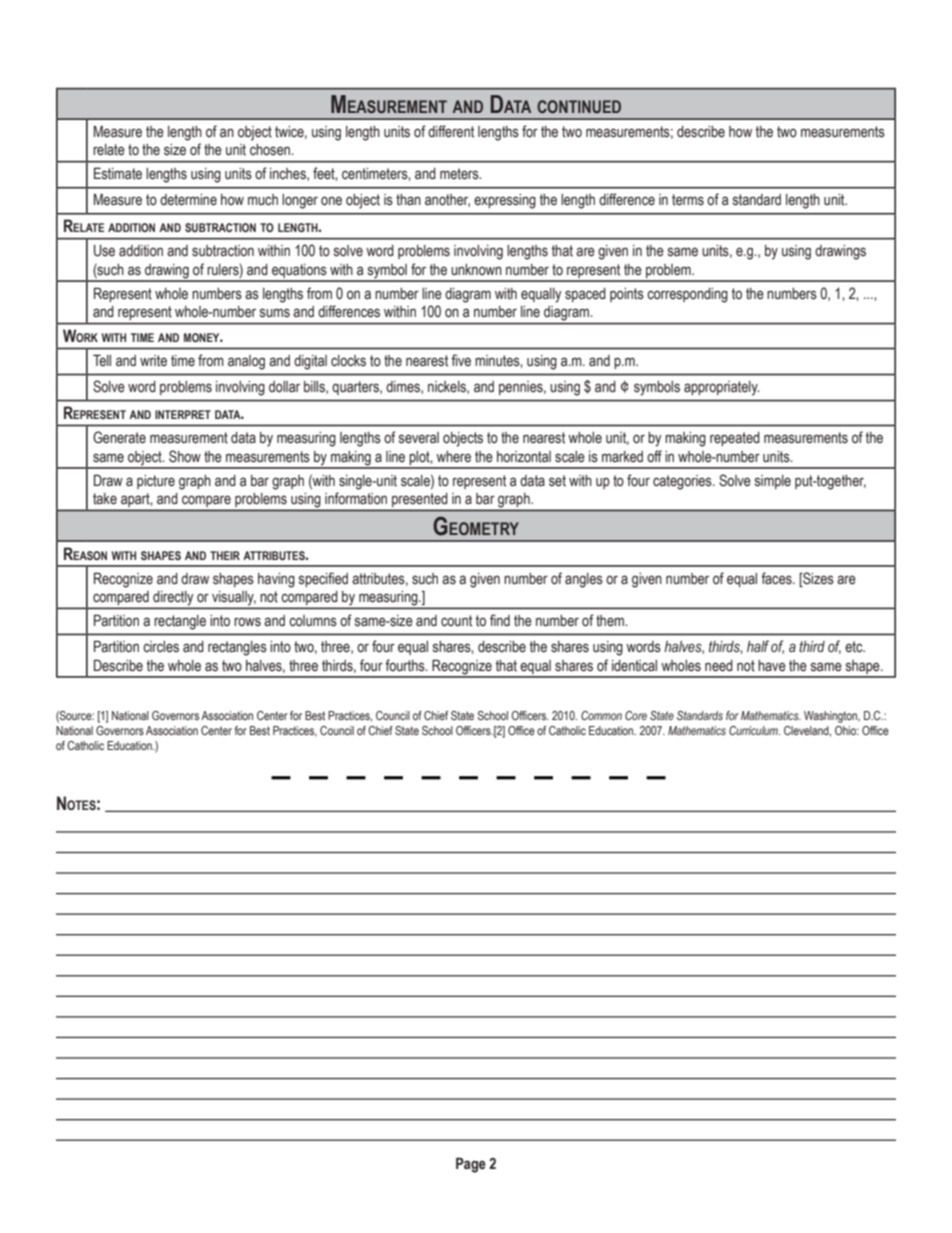 The height and width of the screenshot is (1233, 952). Describe the element at coordinates (688, 200) in the screenshot. I see `terms` at that location.
